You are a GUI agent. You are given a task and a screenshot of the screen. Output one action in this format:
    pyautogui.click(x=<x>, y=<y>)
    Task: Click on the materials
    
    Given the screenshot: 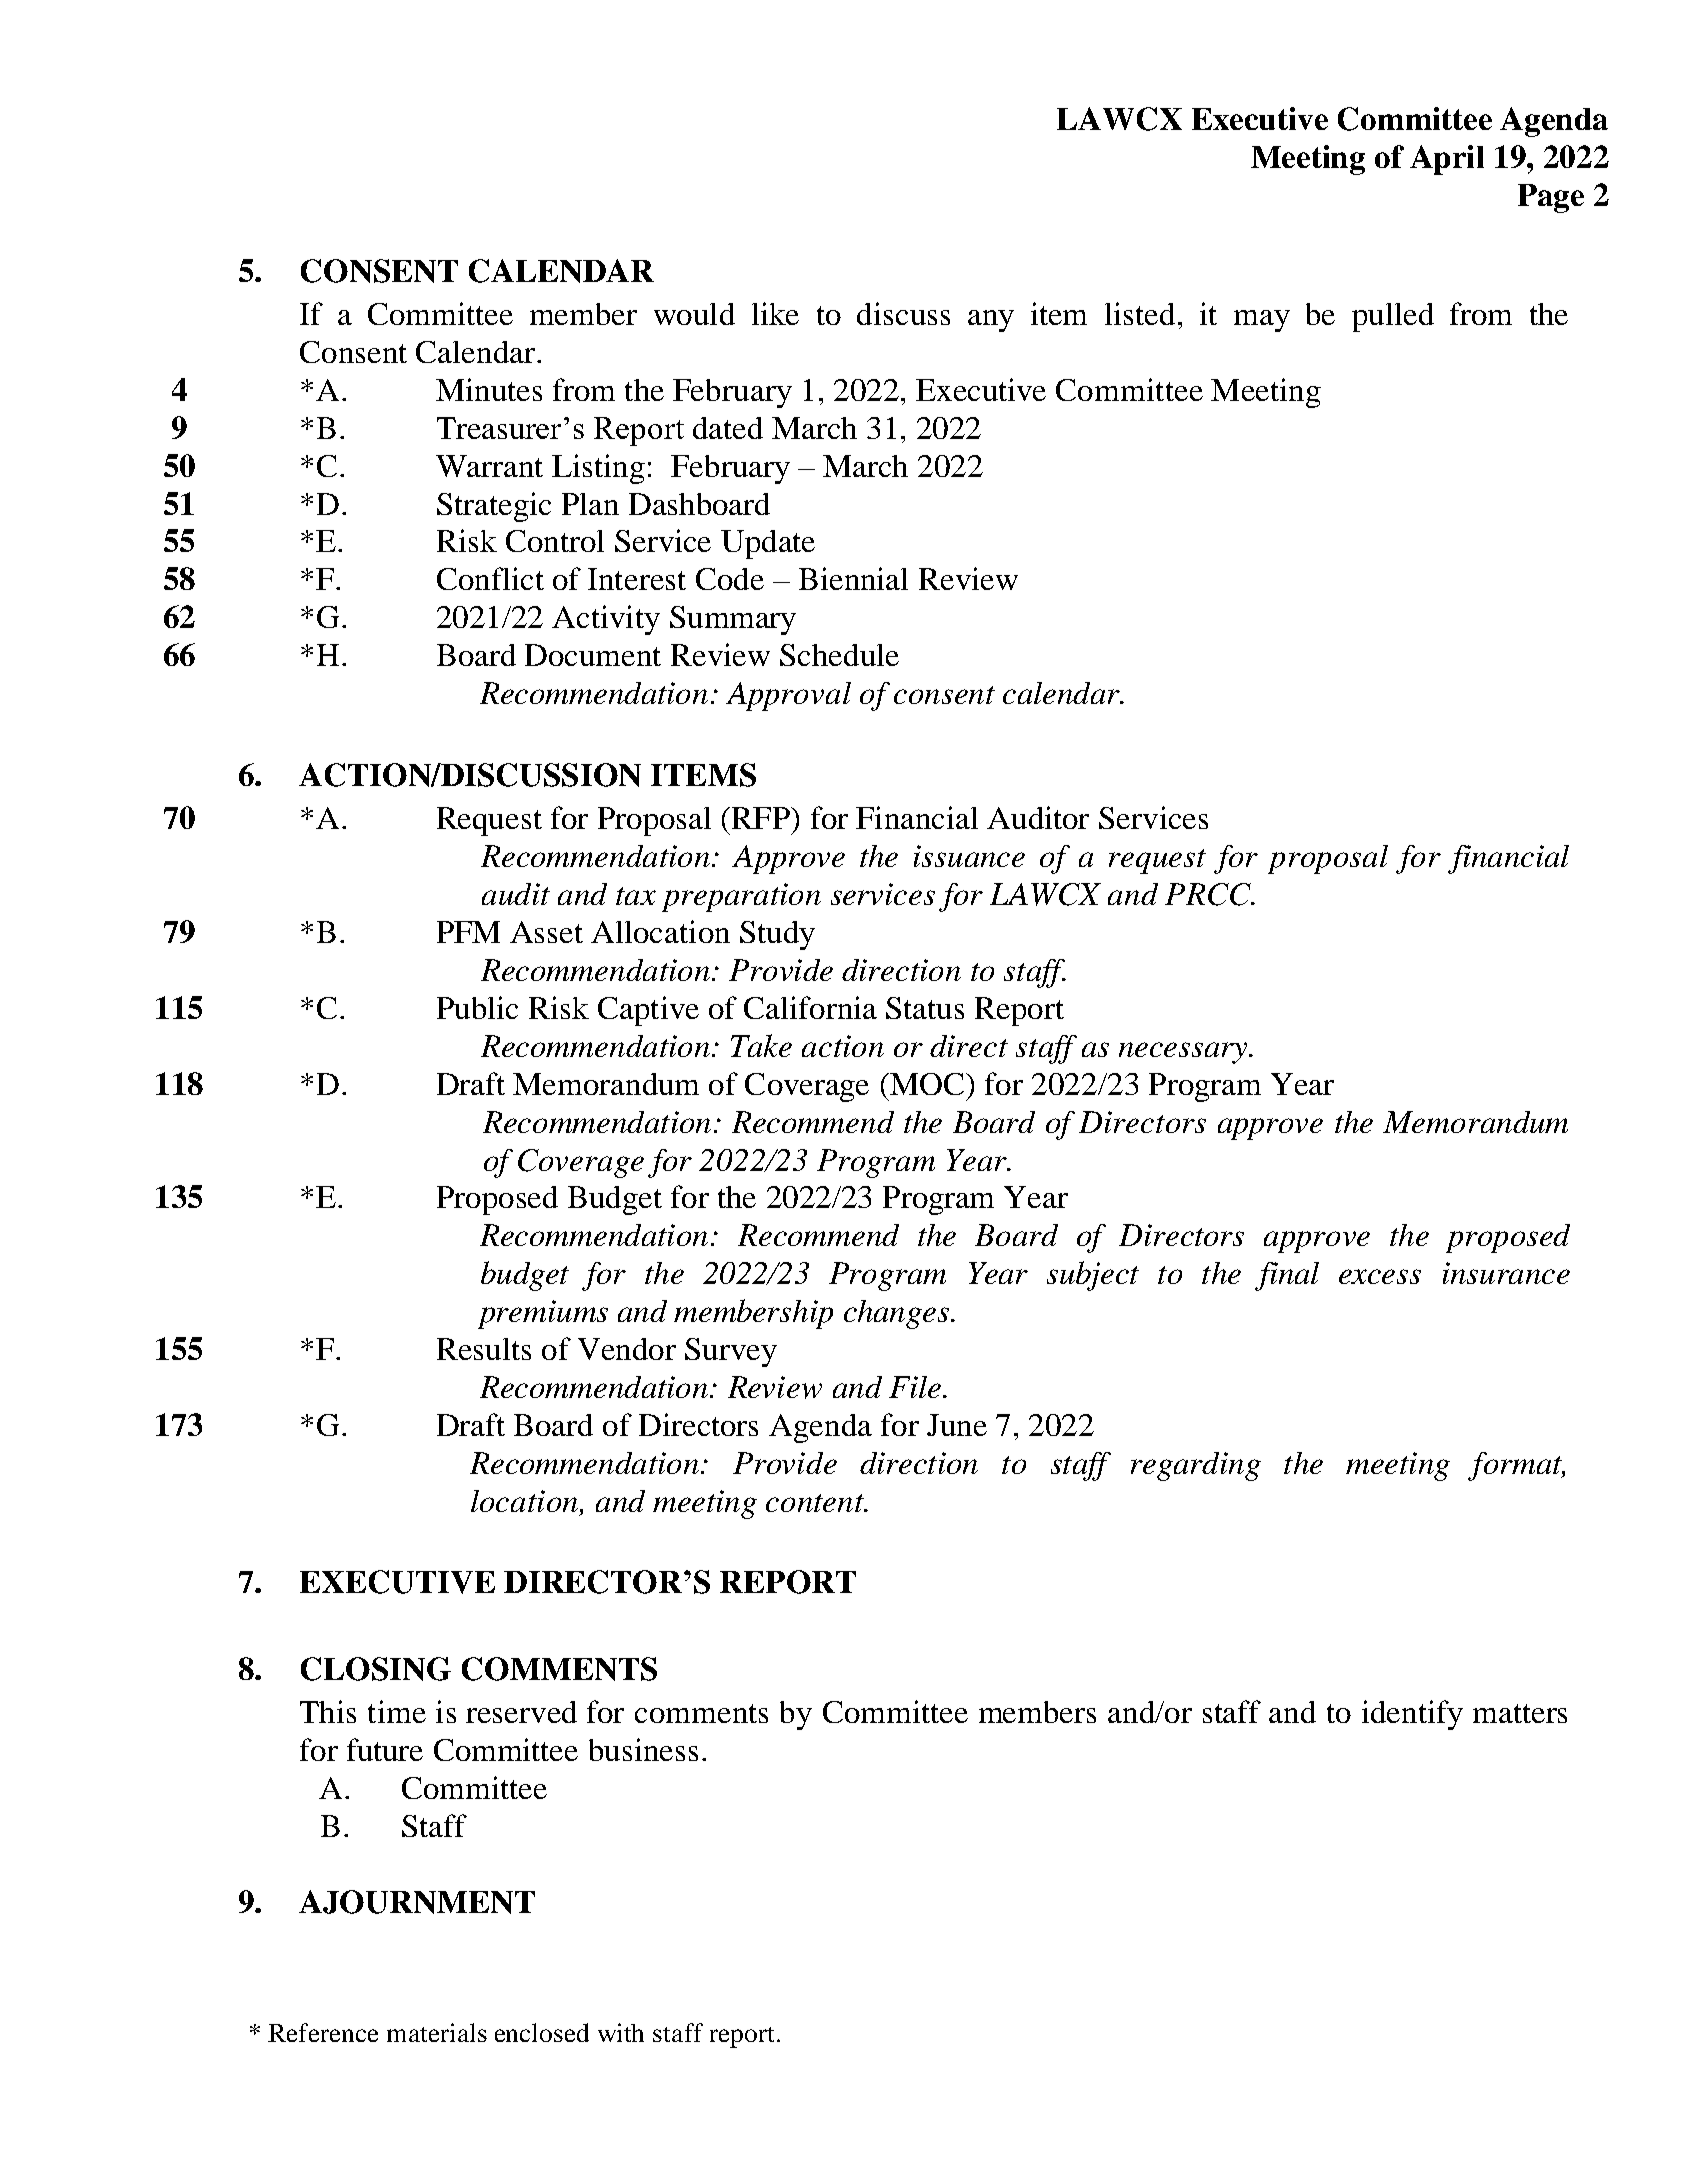 What is the action you would take?
    pyautogui.click(x=437, y=2032)
